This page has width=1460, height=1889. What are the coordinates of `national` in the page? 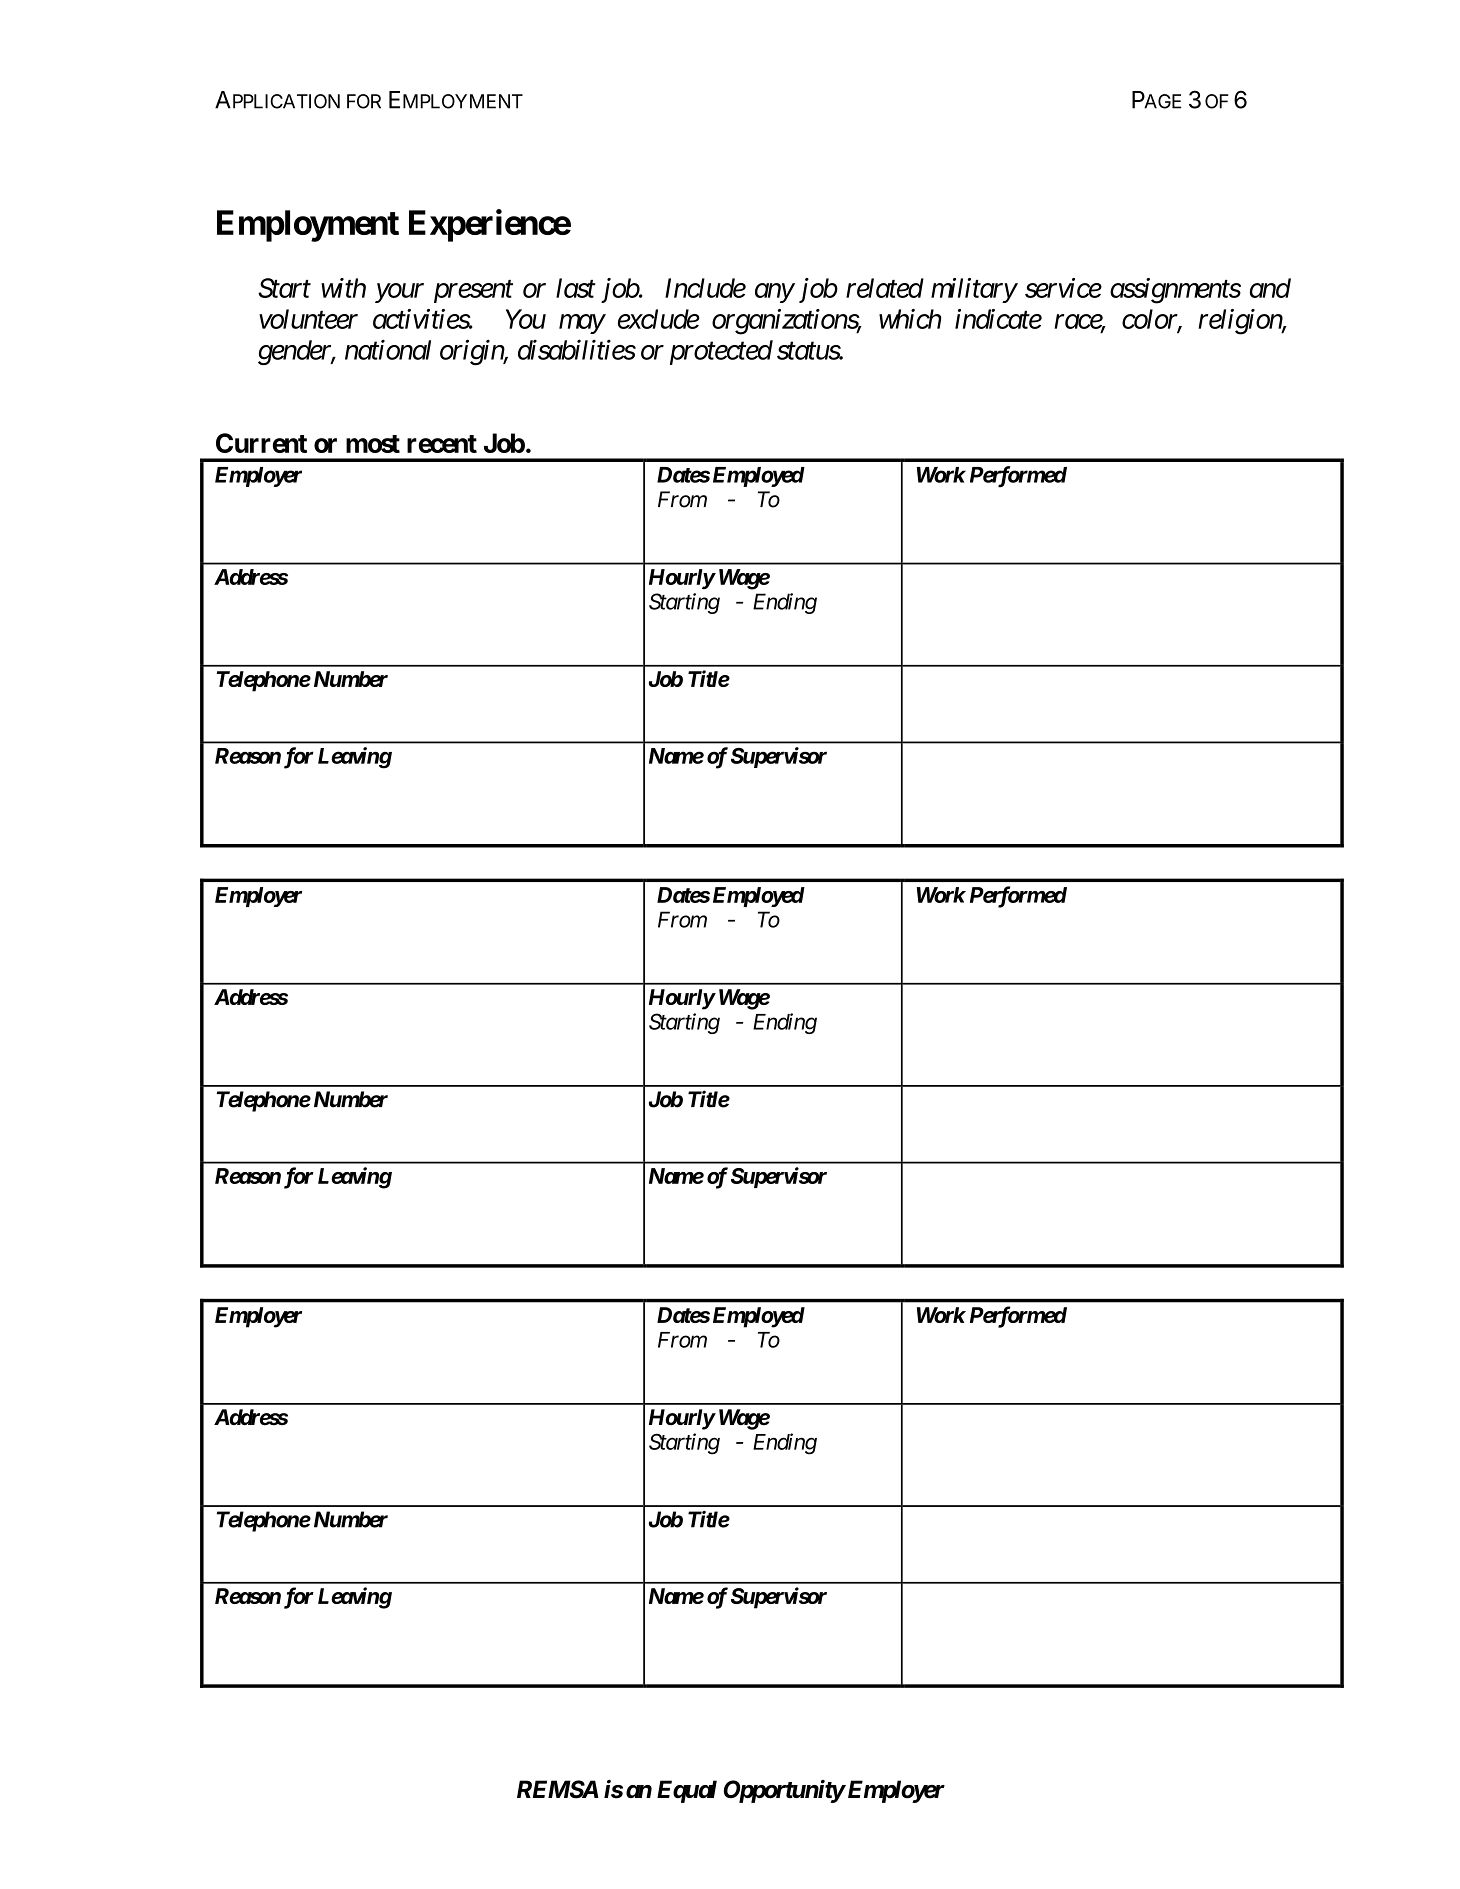 It's located at (388, 349).
